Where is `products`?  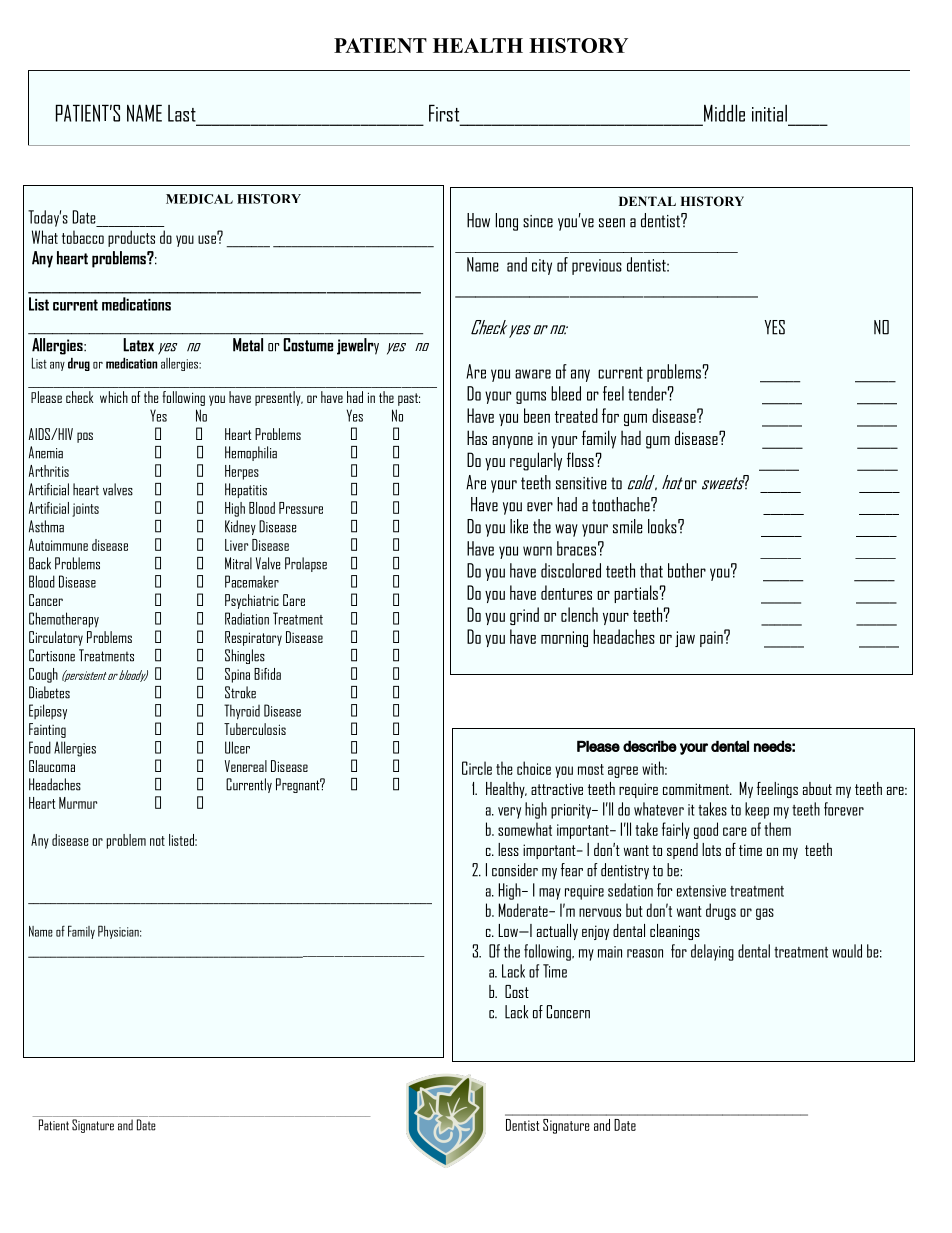
products is located at coordinates (131, 238).
